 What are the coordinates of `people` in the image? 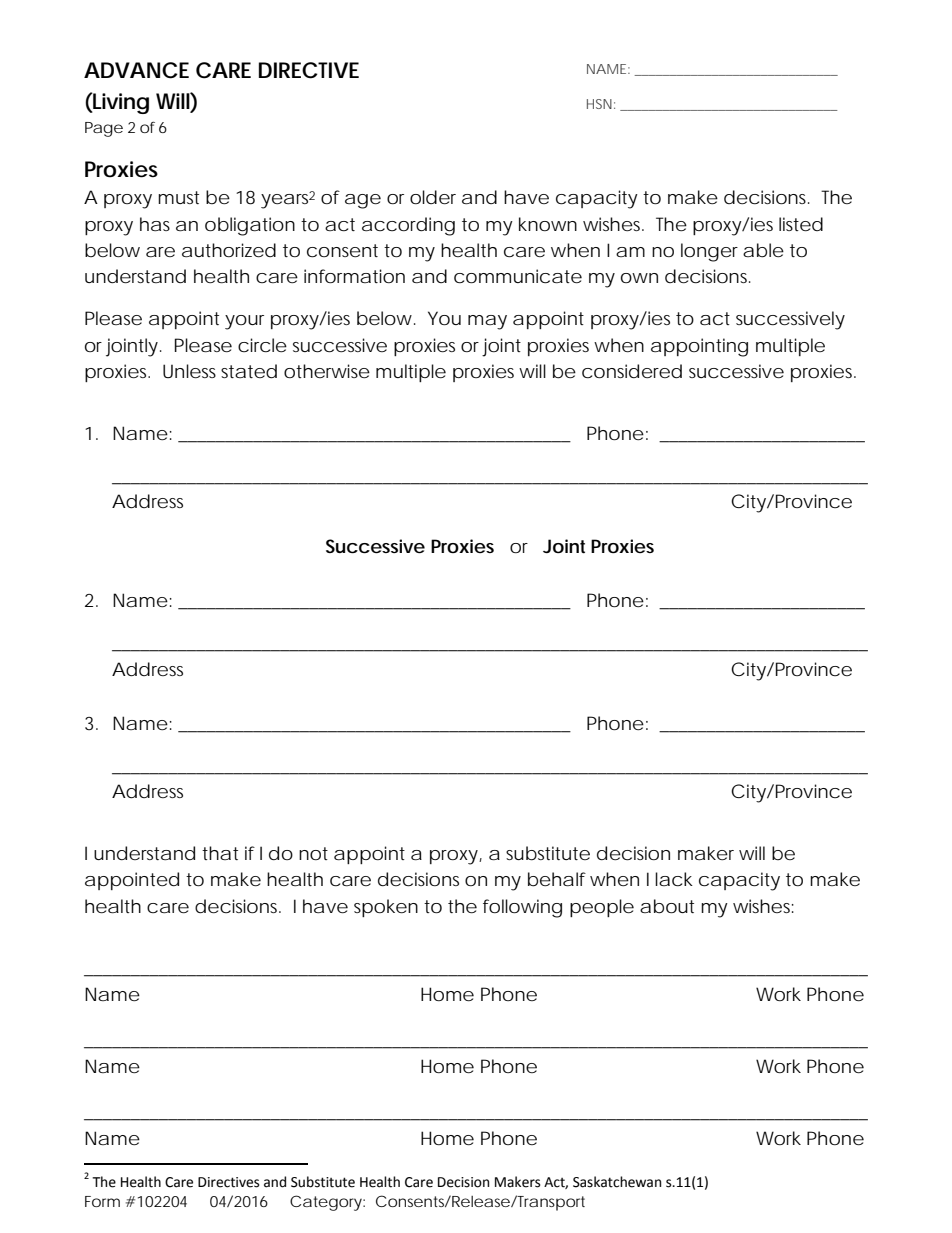 It's located at (602, 908).
